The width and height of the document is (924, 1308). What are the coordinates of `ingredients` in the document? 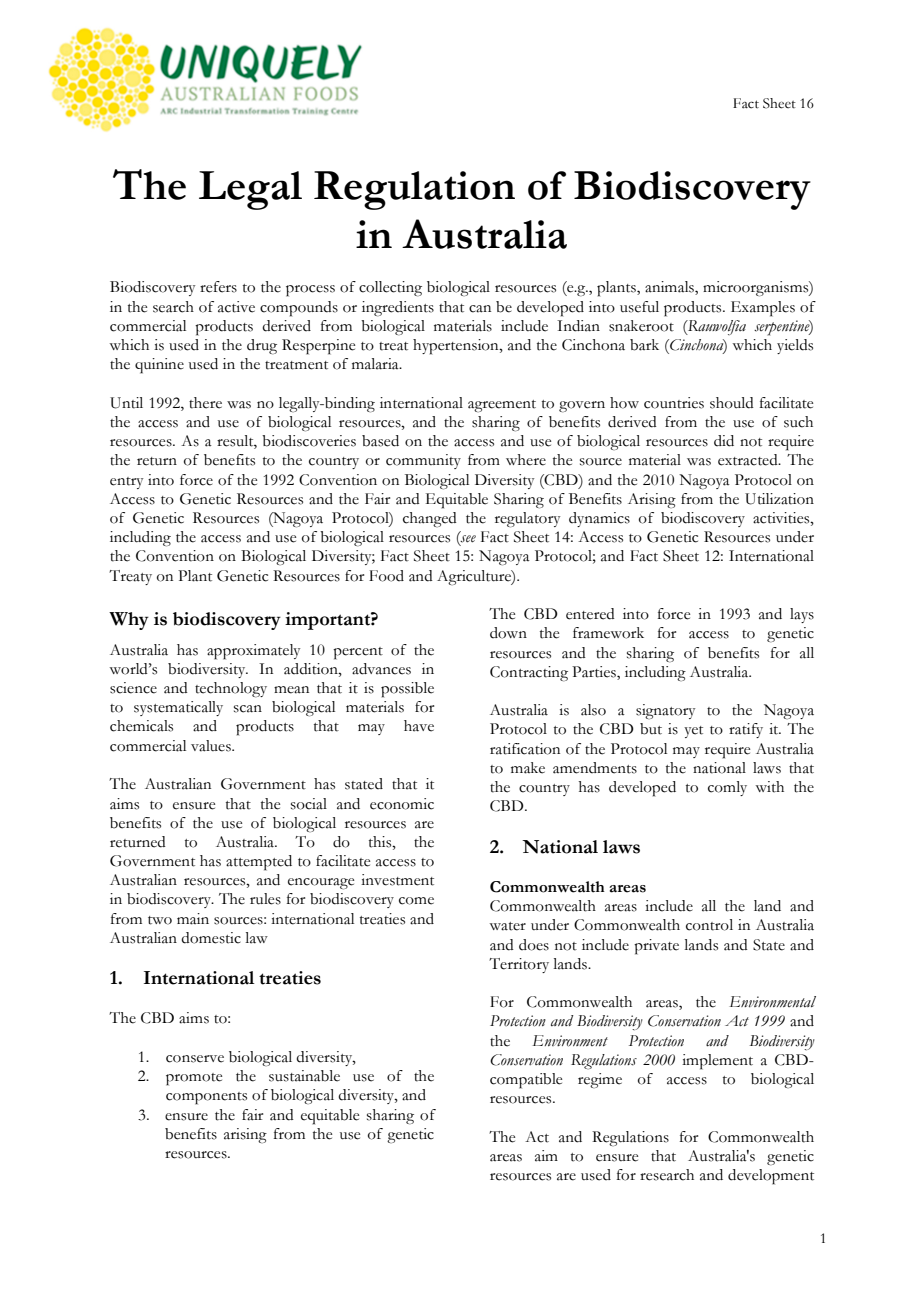 It's located at (398, 309).
